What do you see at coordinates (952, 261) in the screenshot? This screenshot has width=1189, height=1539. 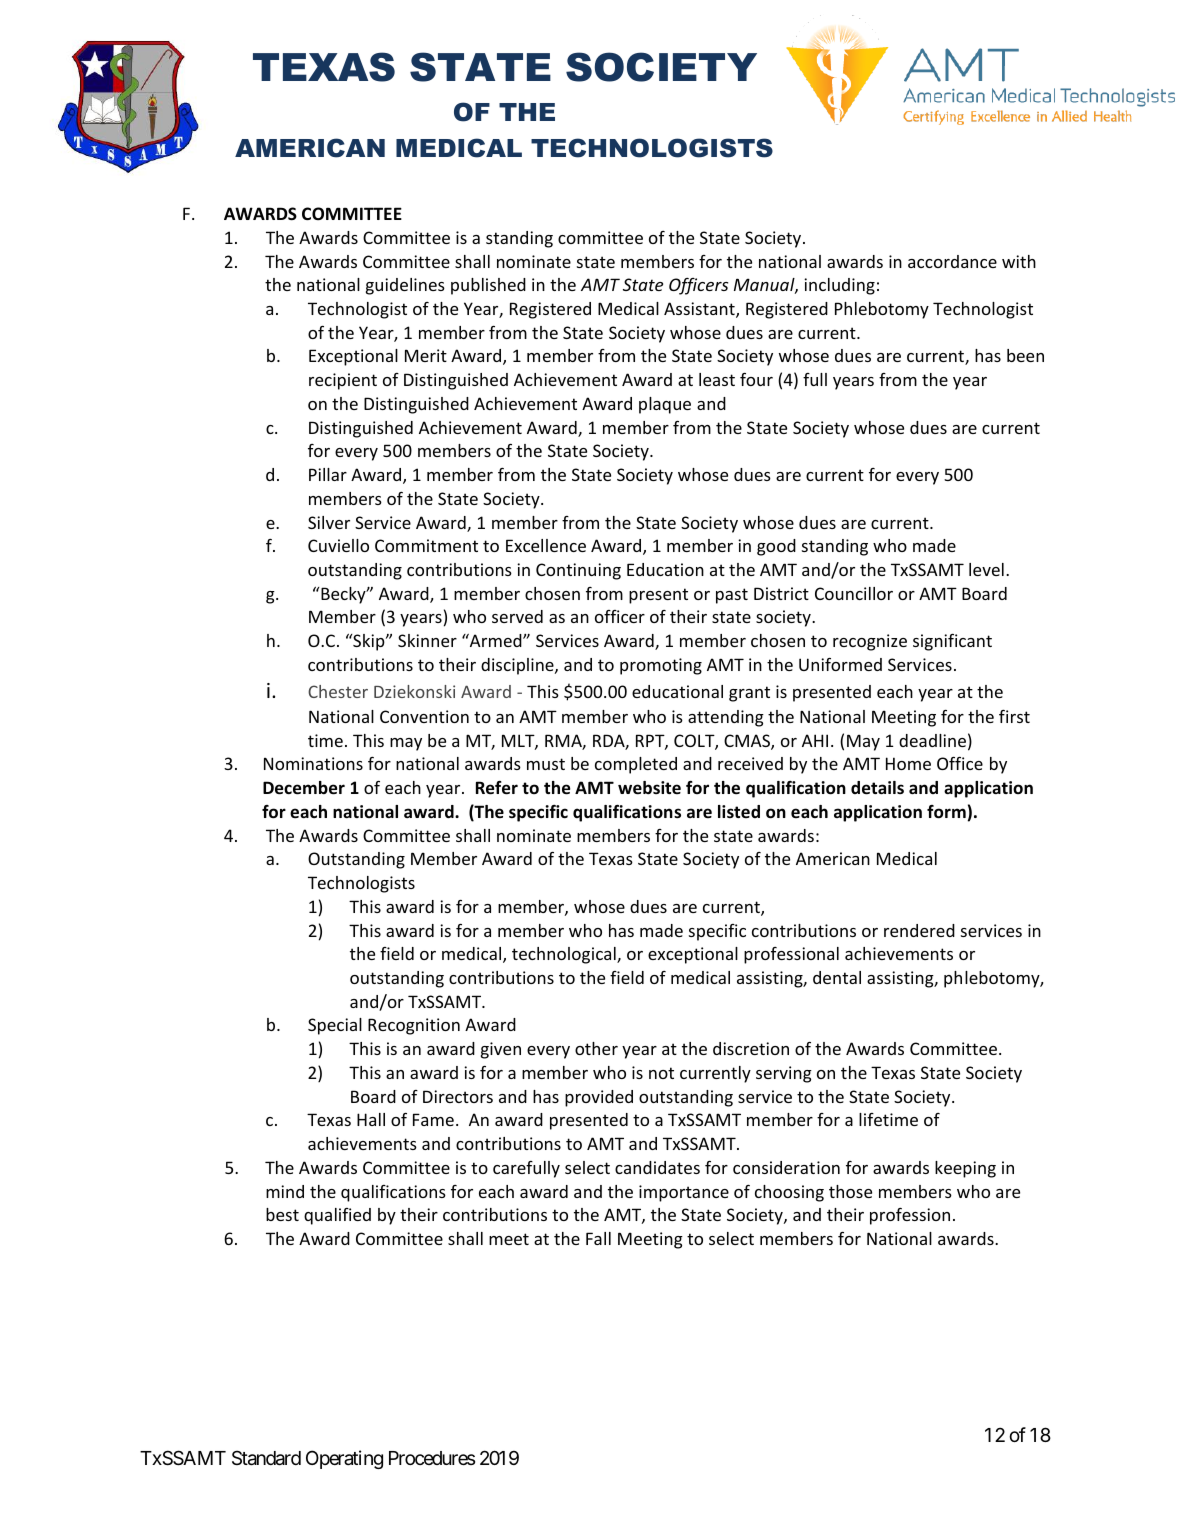 I see `accordance` at bounding box center [952, 261].
